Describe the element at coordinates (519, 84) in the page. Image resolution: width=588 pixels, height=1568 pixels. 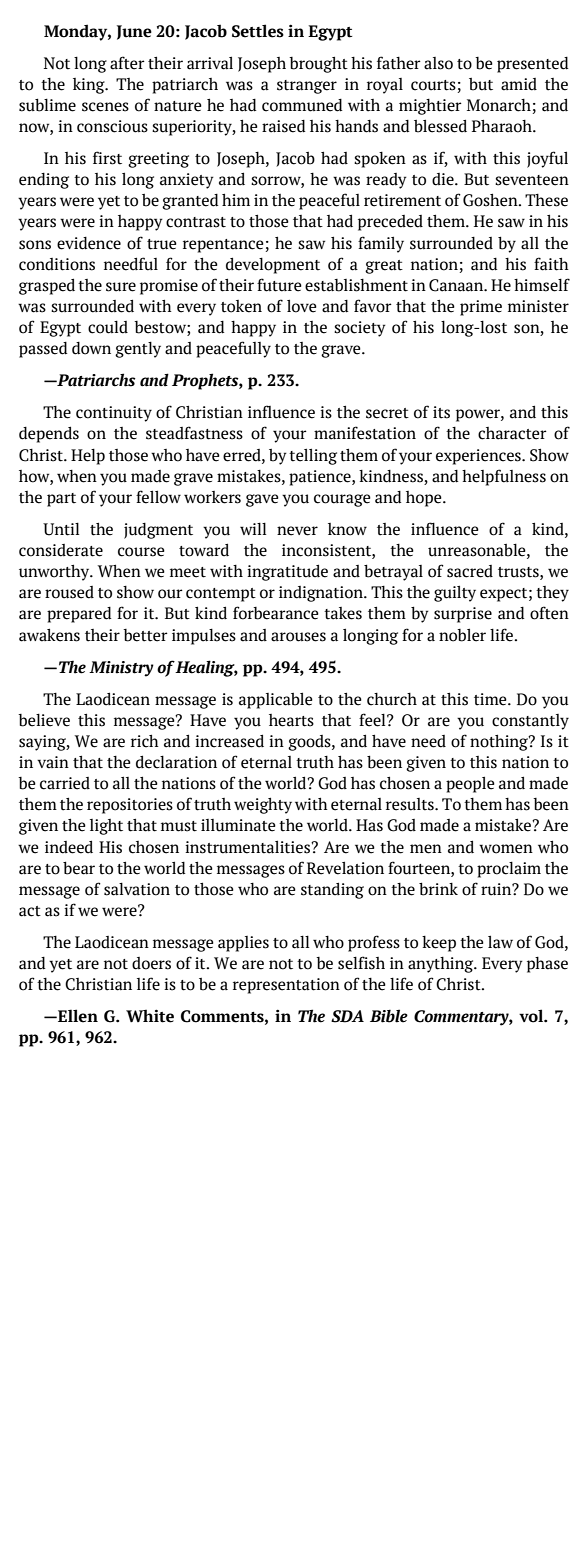
I see `amid` at that location.
